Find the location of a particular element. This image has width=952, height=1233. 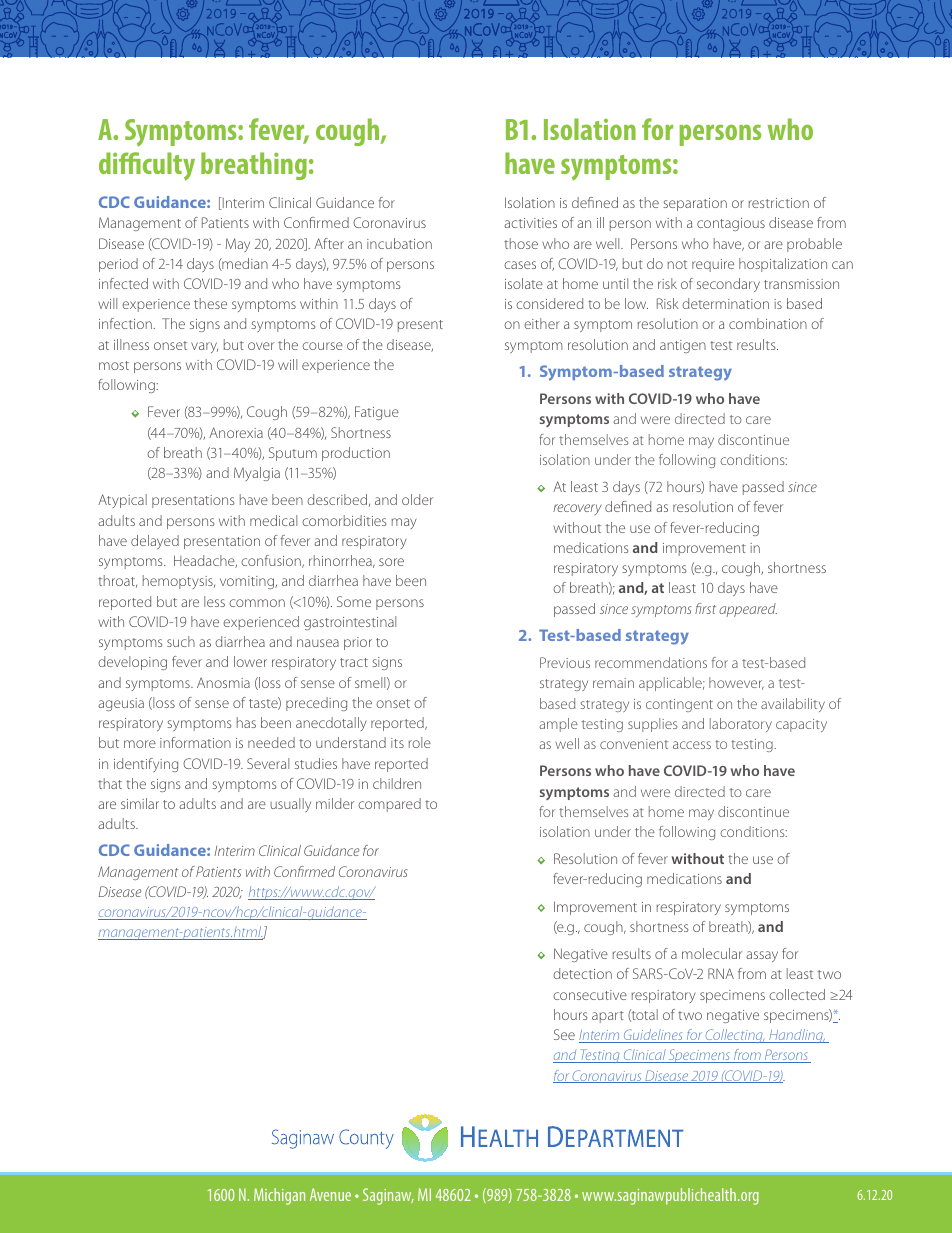

Previous is located at coordinates (565, 662).
